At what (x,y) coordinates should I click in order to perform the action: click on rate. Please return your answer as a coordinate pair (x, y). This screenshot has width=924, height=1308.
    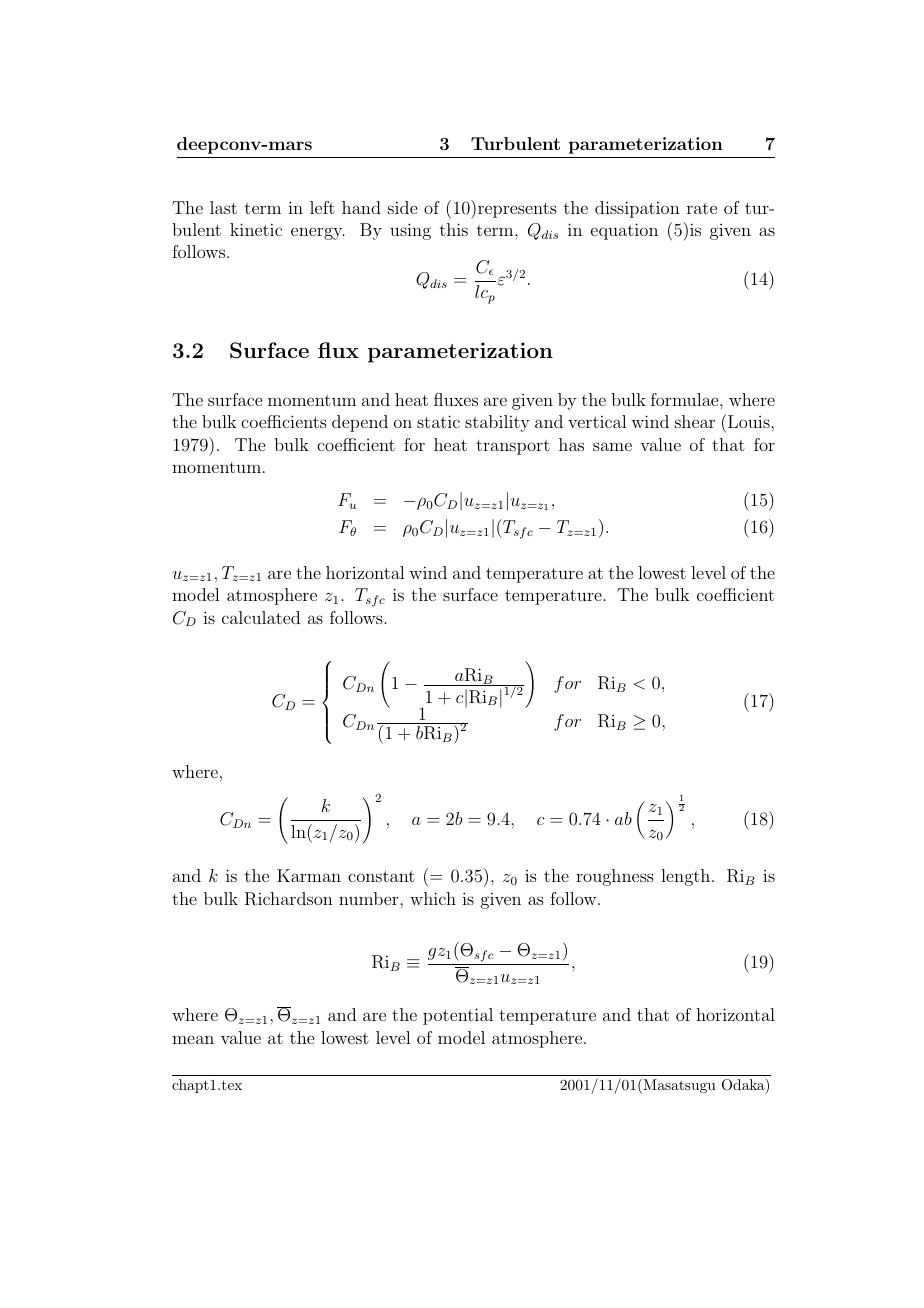
    Looking at the image, I should click on (702, 208).
